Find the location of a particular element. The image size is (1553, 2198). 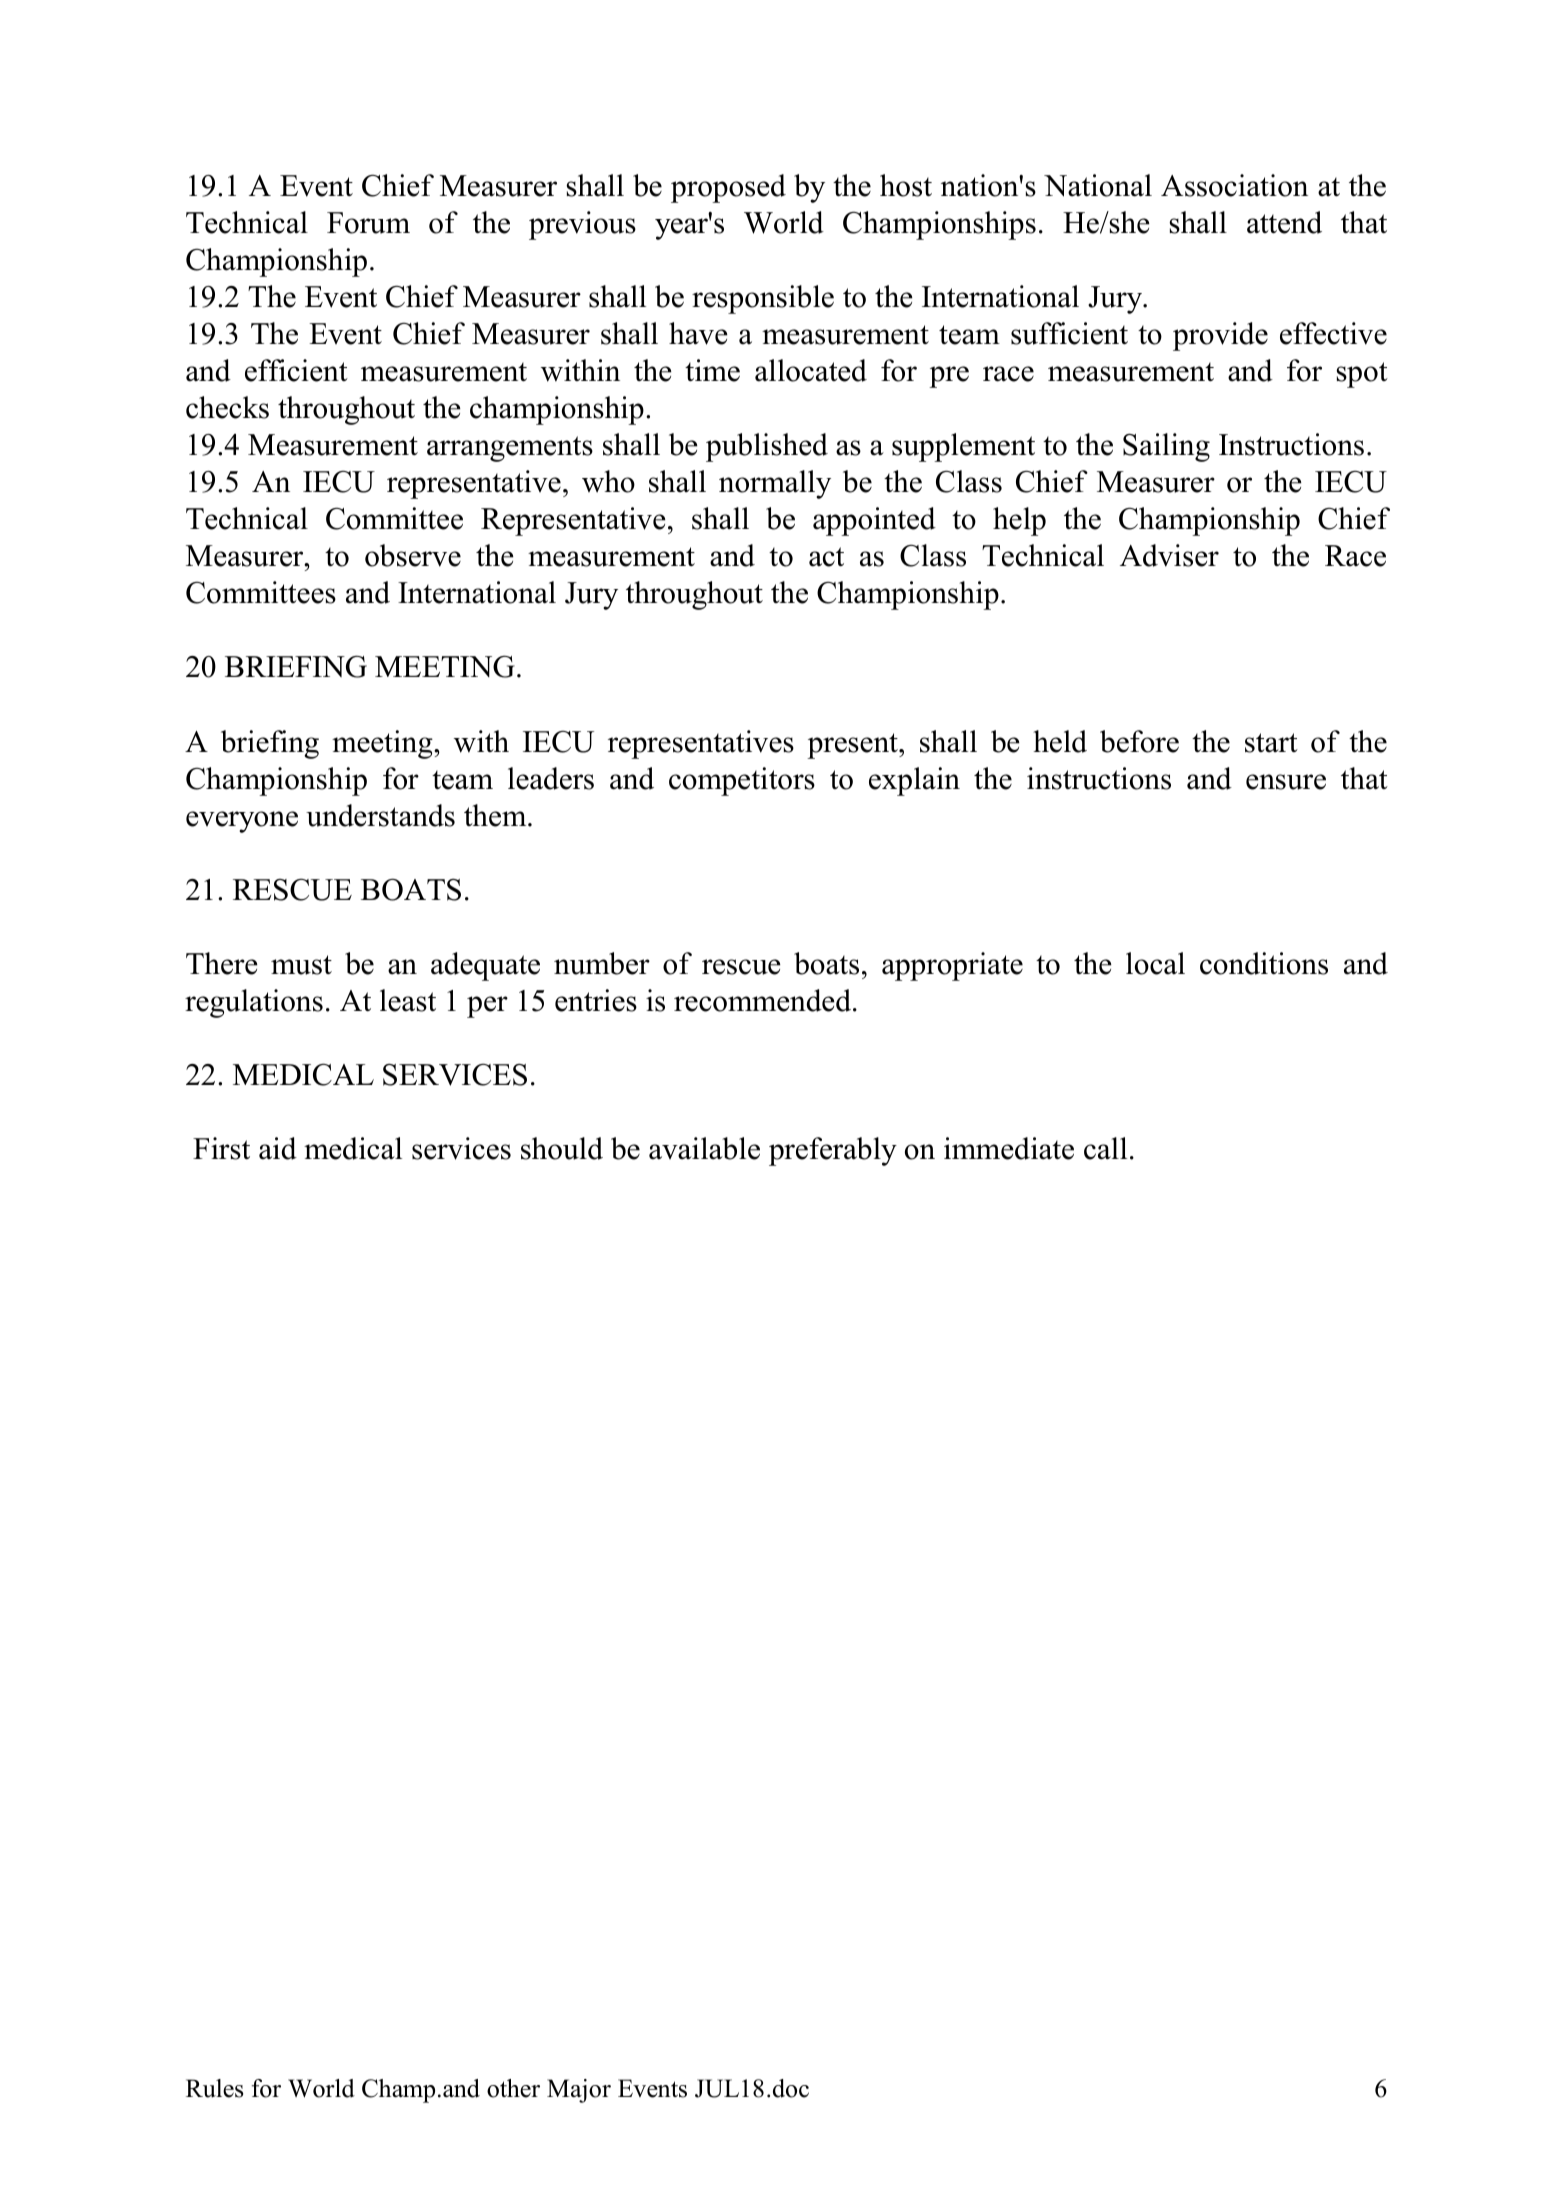

Forum is located at coordinates (368, 223).
